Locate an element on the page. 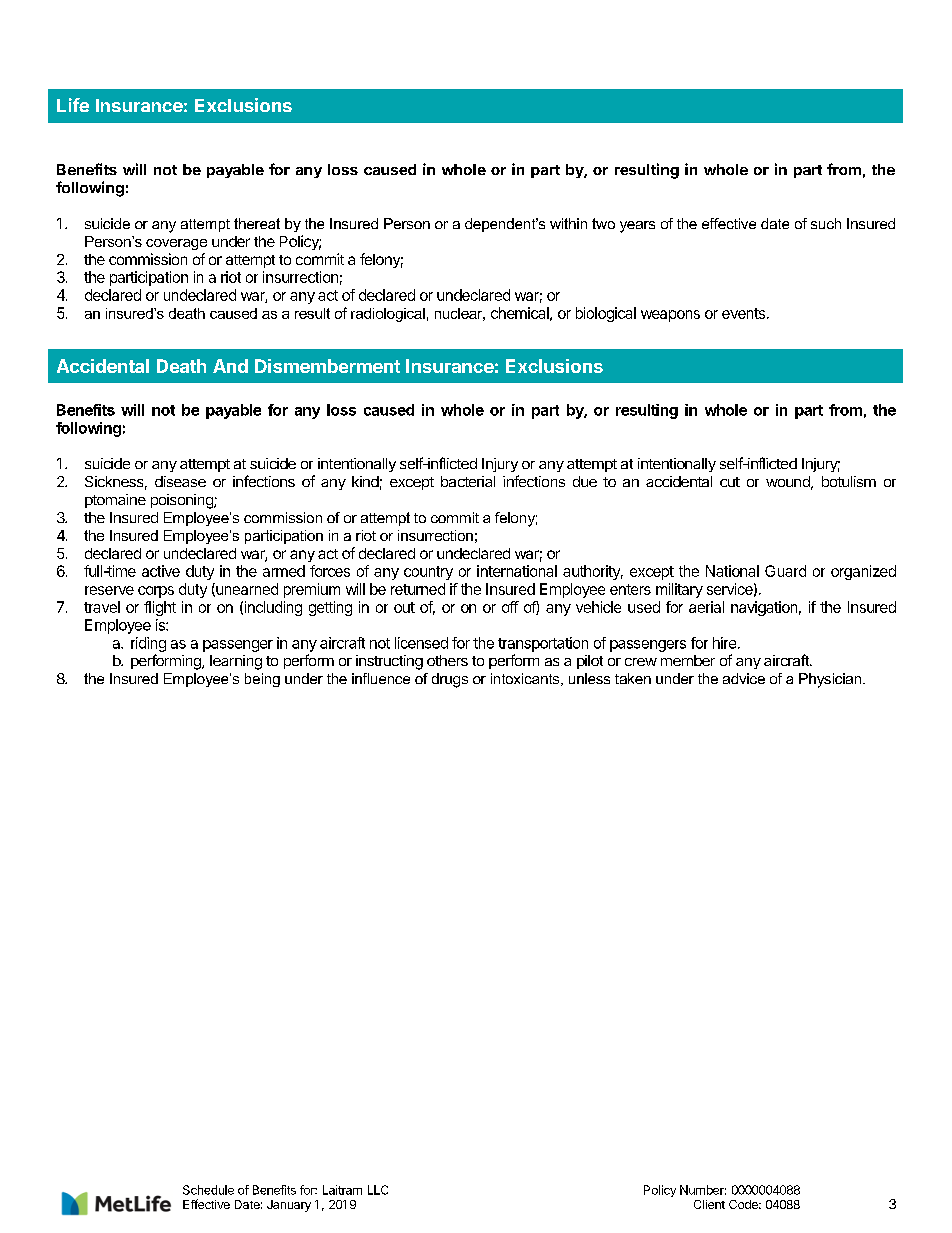  Schedule is located at coordinates (208, 1190).
